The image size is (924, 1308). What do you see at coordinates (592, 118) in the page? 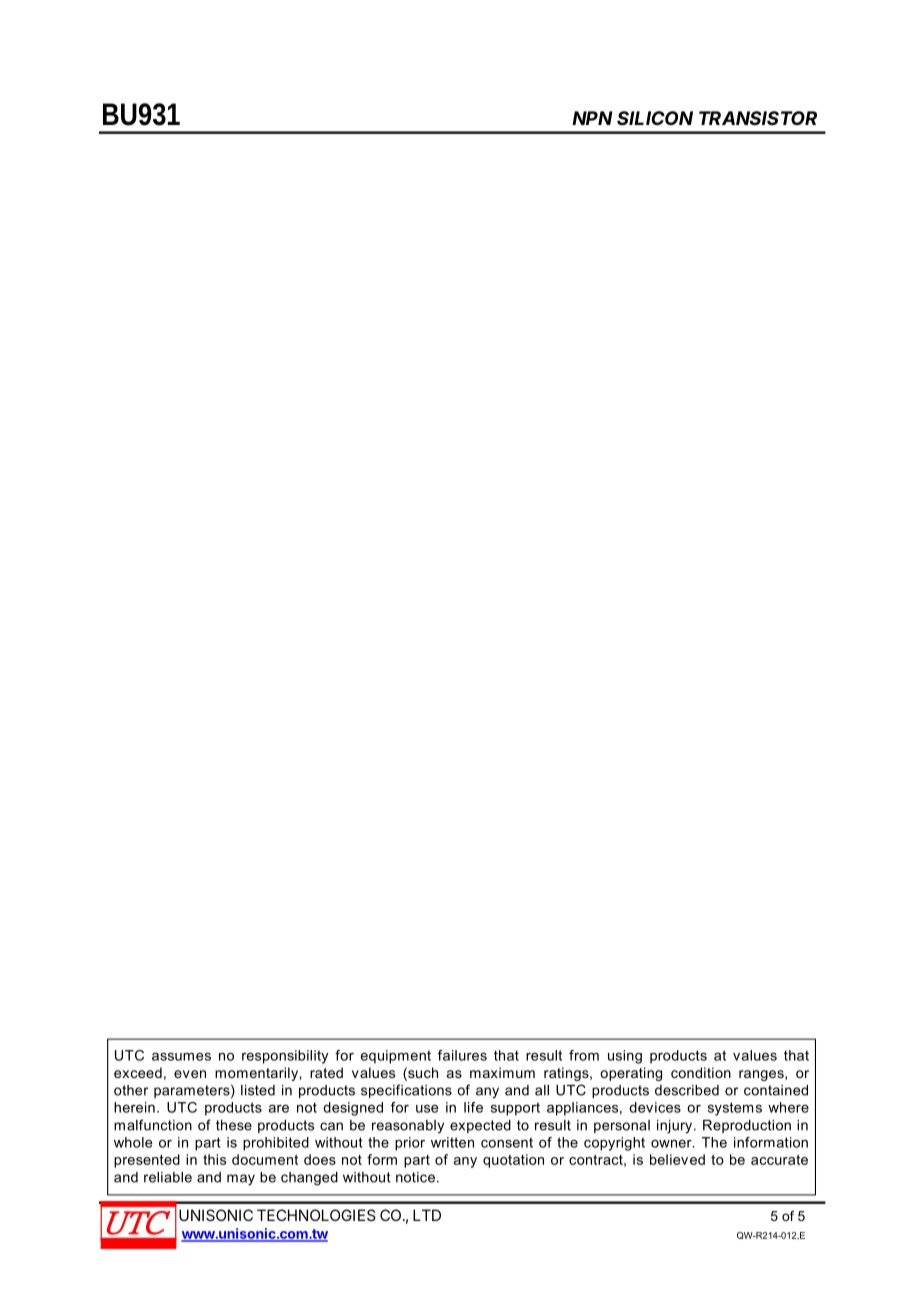
I see `NPN` at bounding box center [592, 118].
